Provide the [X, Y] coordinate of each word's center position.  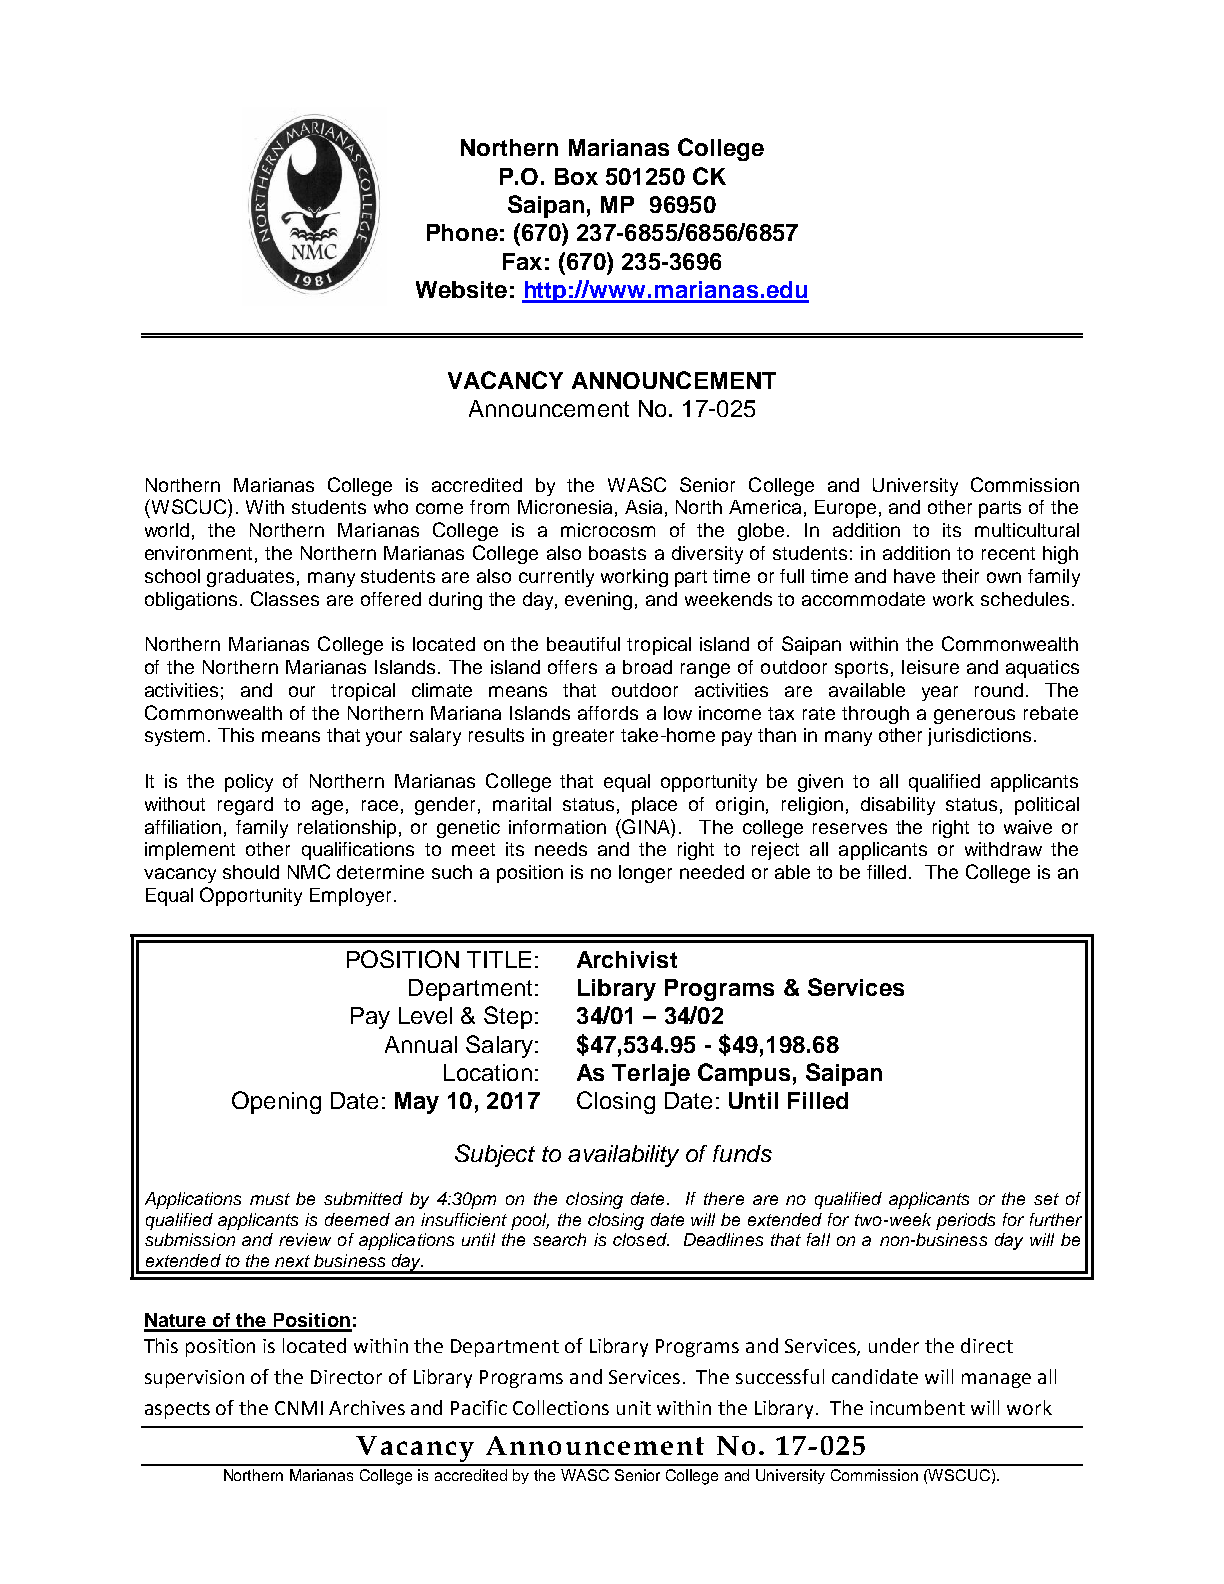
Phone [462, 232]
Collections [561, 1407]
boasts [617, 553]
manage [996, 1380]
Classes [285, 598]
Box [576, 176]
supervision [194, 1379]
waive [1028, 827]
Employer [350, 897]
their [960, 576]
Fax [522, 261]
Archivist [627, 959]
